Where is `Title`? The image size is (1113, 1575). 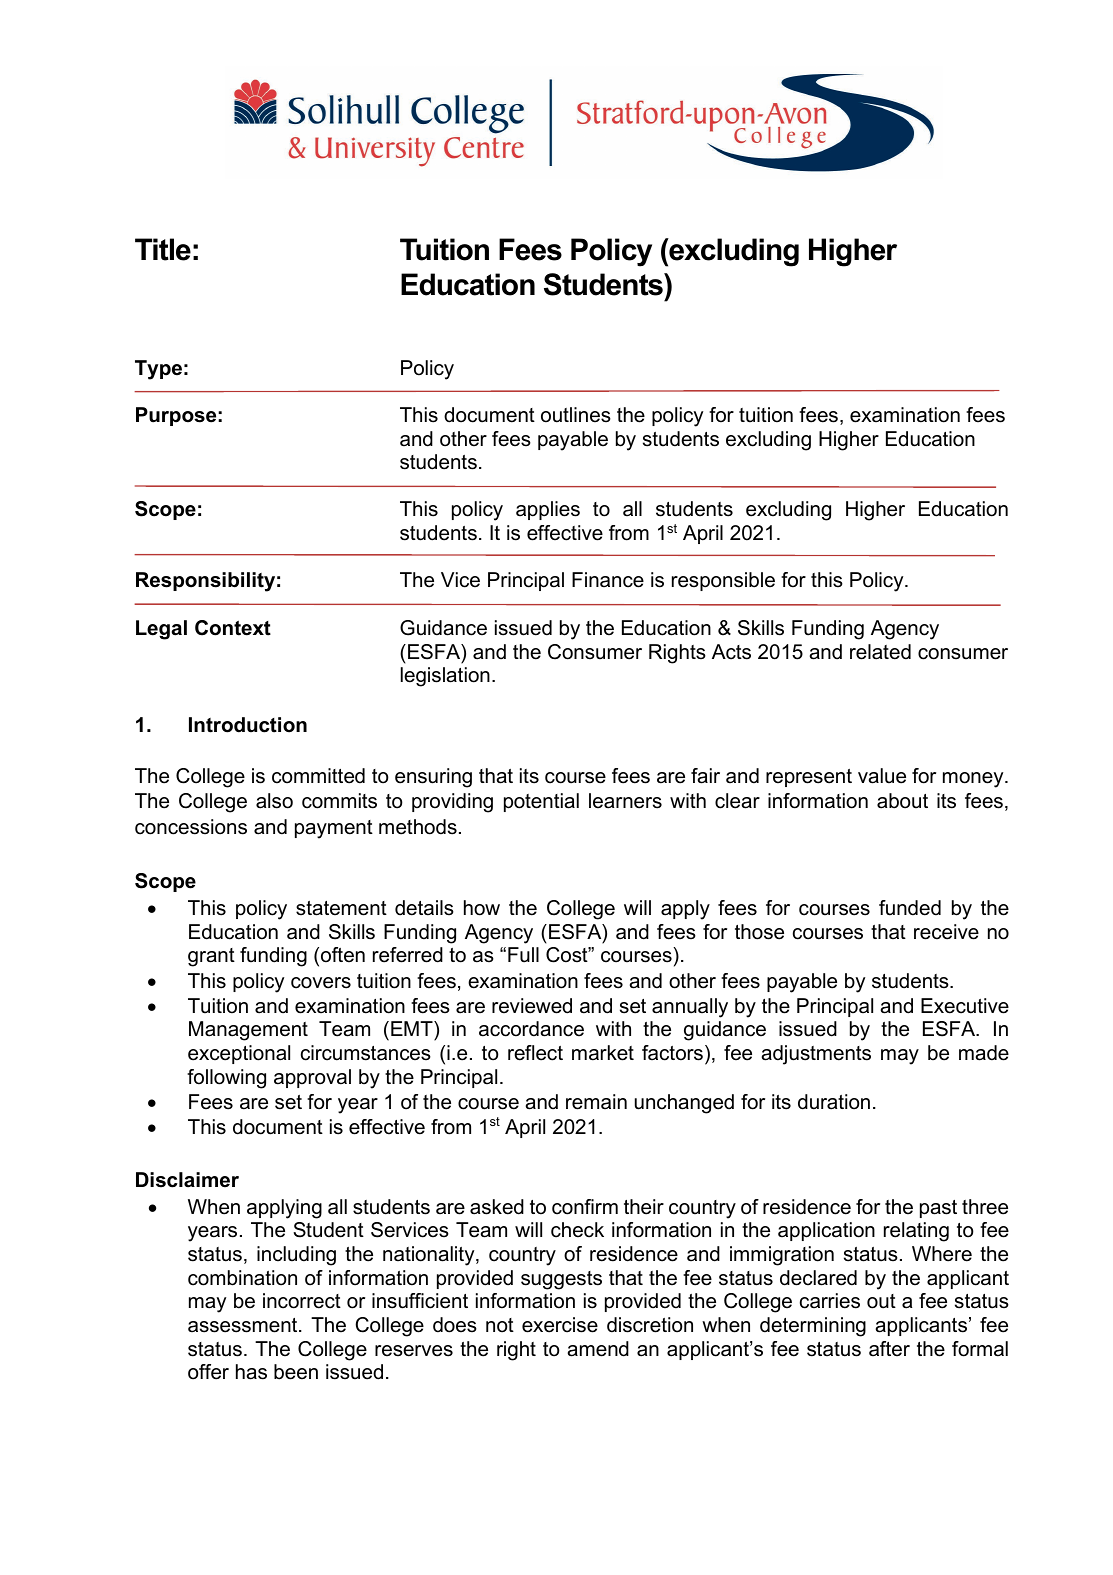 Title is located at coordinates (163, 249).
